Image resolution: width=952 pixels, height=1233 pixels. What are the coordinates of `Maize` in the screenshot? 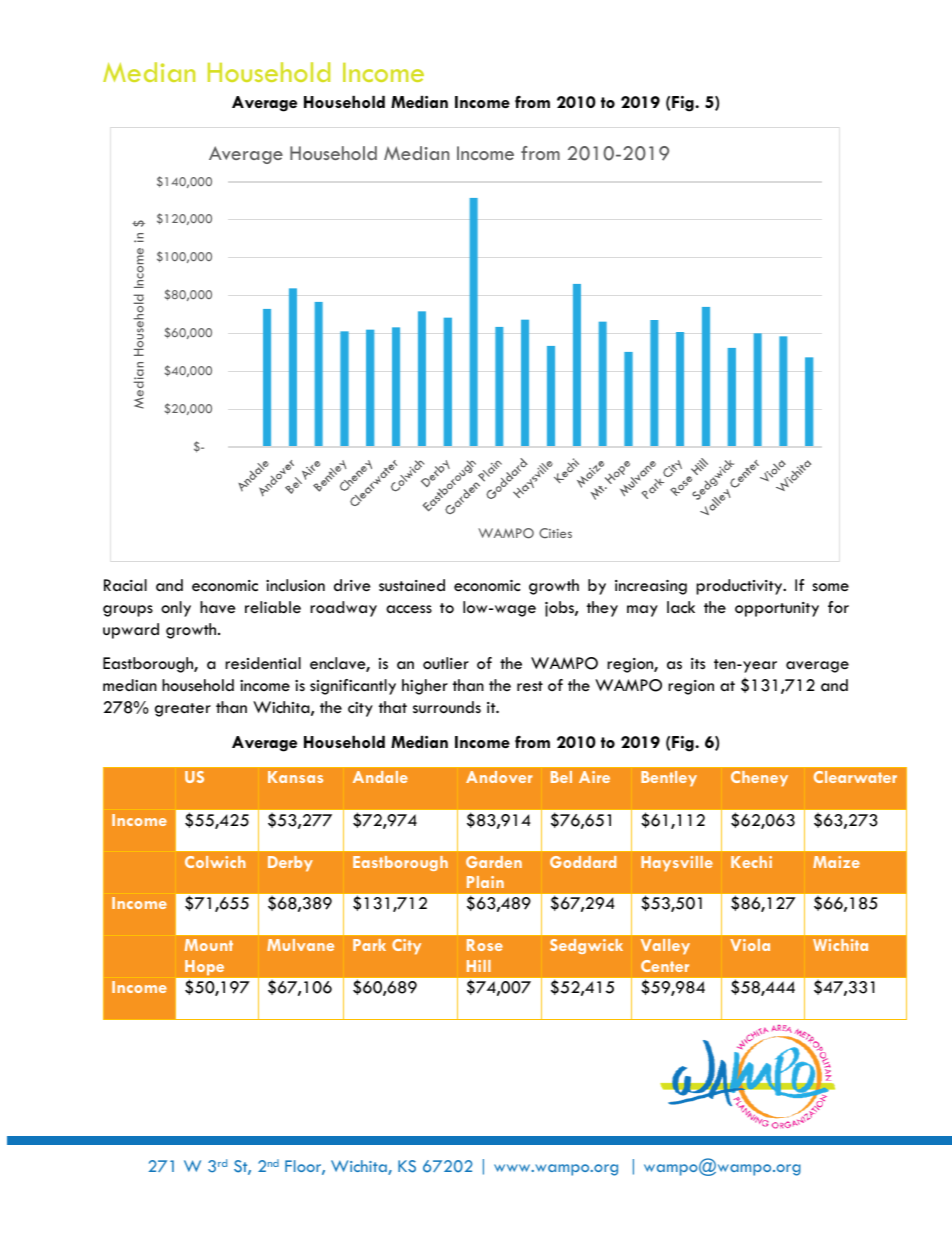 It's located at (836, 862).
